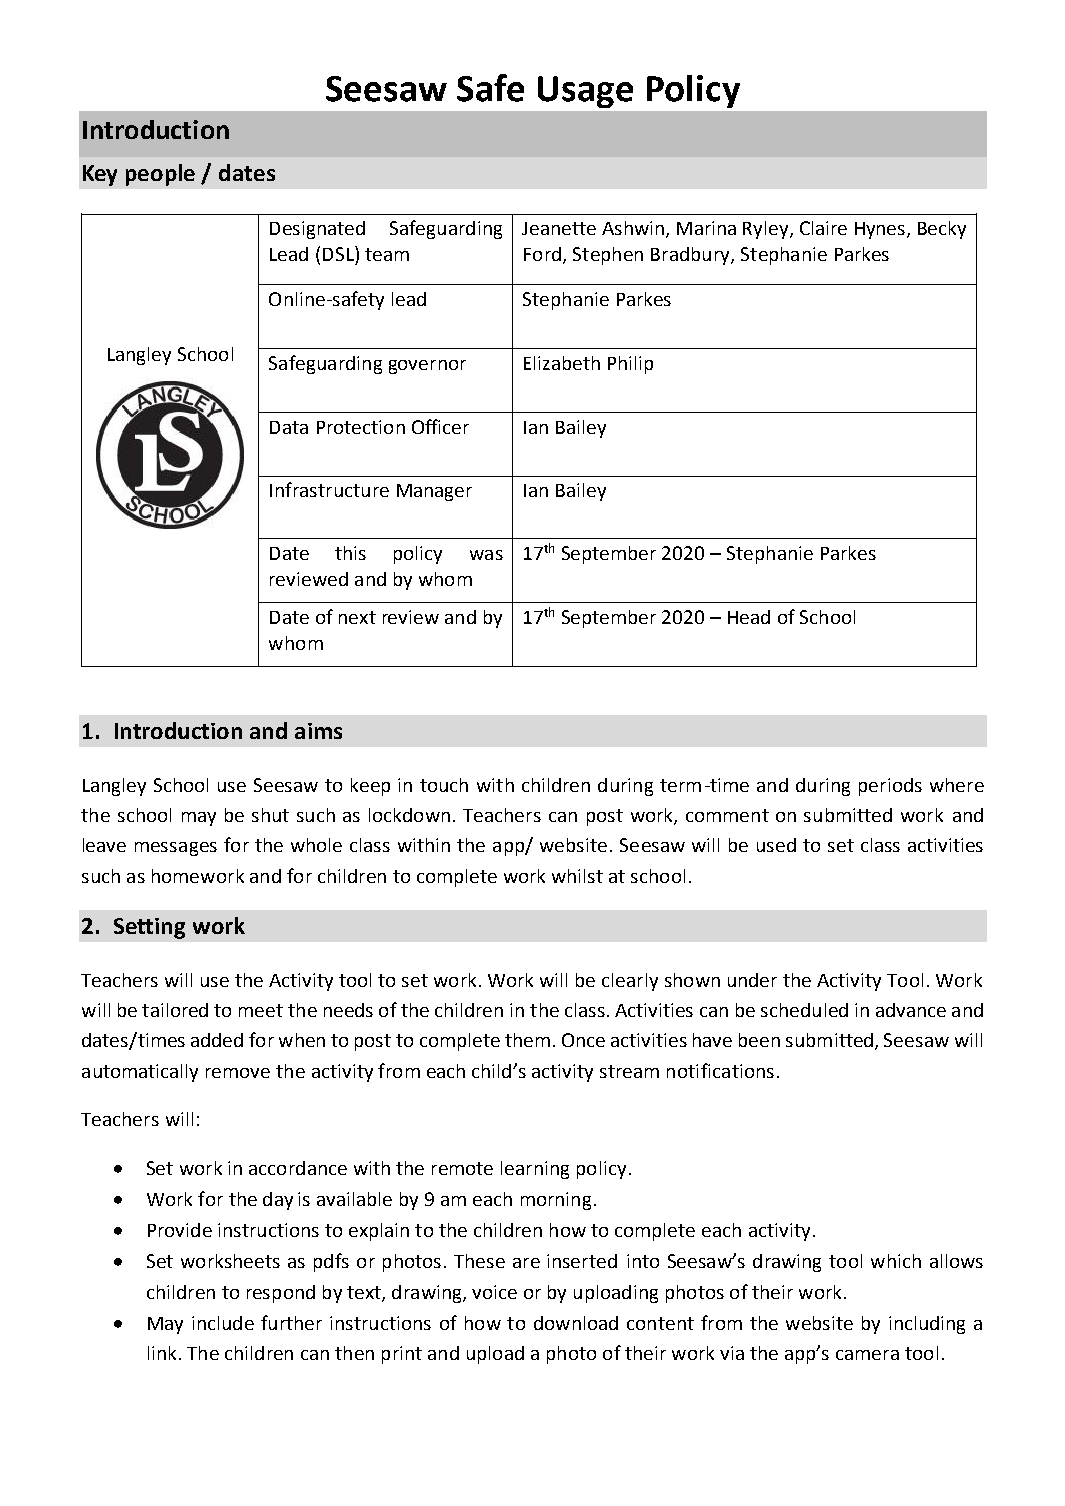 This screenshot has height=1506, width=1065. I want to click on periods, so click(890, 787).
